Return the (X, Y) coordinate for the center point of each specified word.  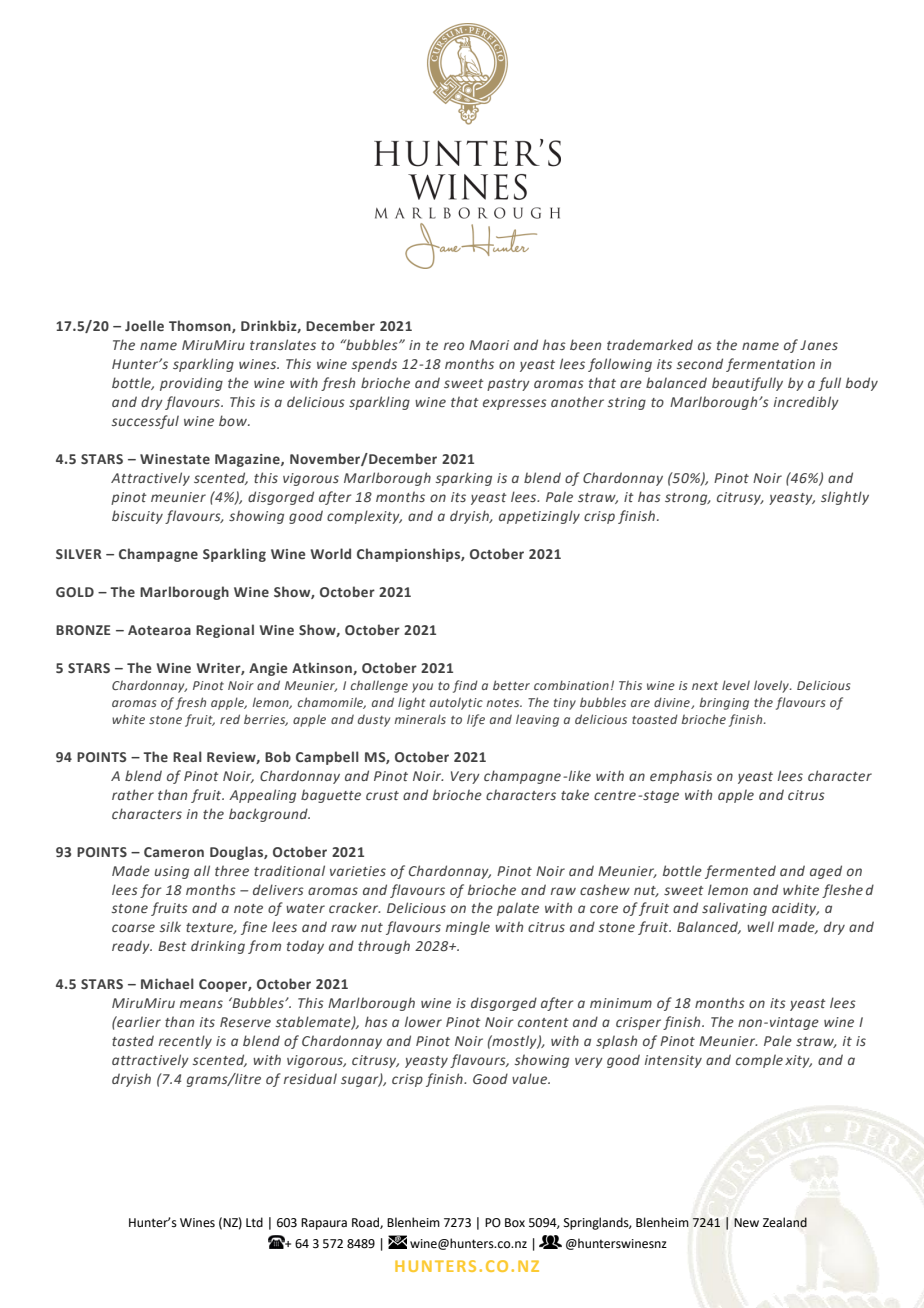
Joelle (144, 325)
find (465, 686)
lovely (772, 686)
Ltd (254, 1222)
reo (454, 346)
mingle (468, 928)
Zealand (785, 1222)
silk (170, 926)
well (760, 926)
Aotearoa (159, 630)
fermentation (770, 365)
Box (515, 1223)
